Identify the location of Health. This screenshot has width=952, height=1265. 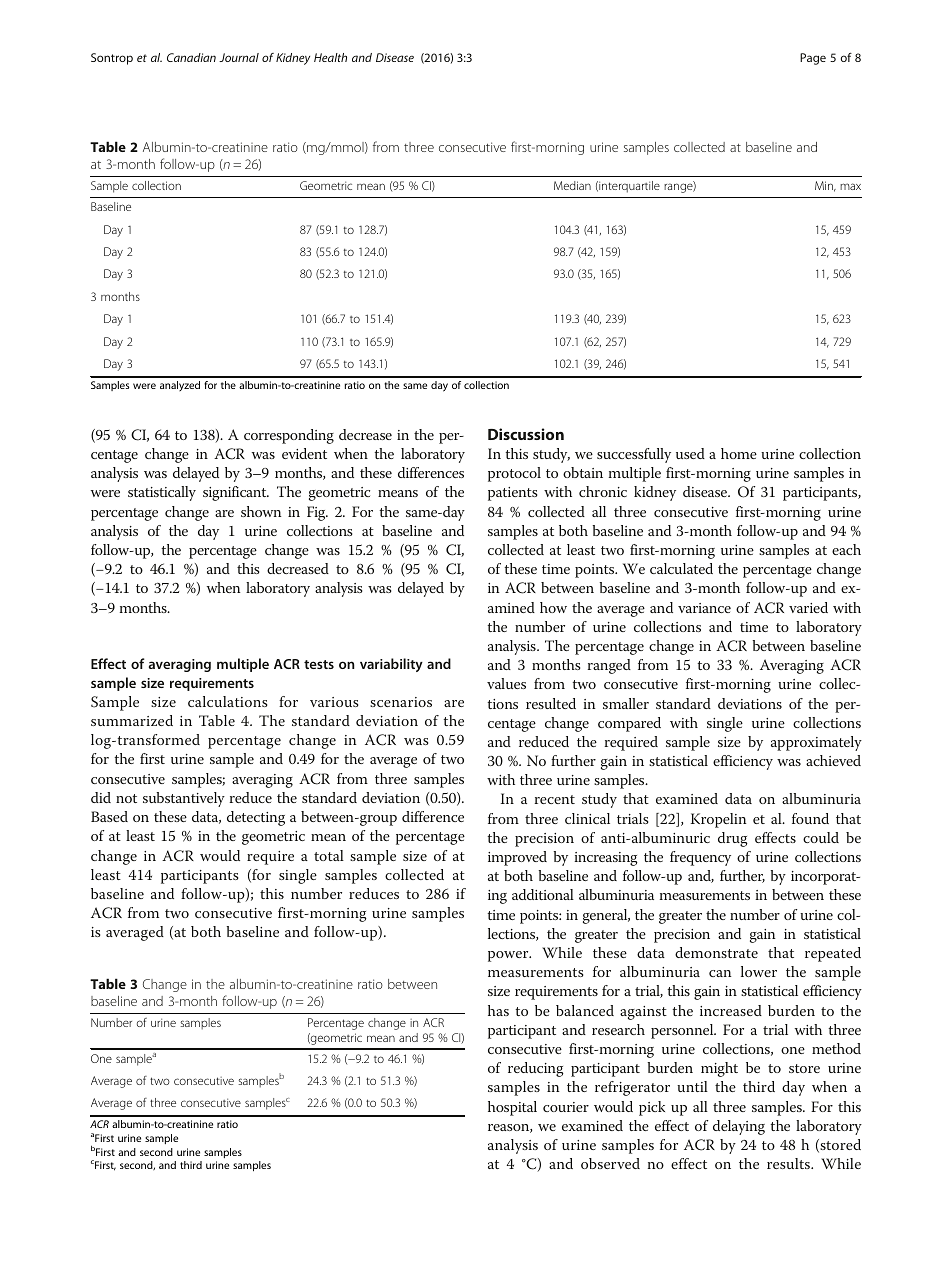
(330, 57).
